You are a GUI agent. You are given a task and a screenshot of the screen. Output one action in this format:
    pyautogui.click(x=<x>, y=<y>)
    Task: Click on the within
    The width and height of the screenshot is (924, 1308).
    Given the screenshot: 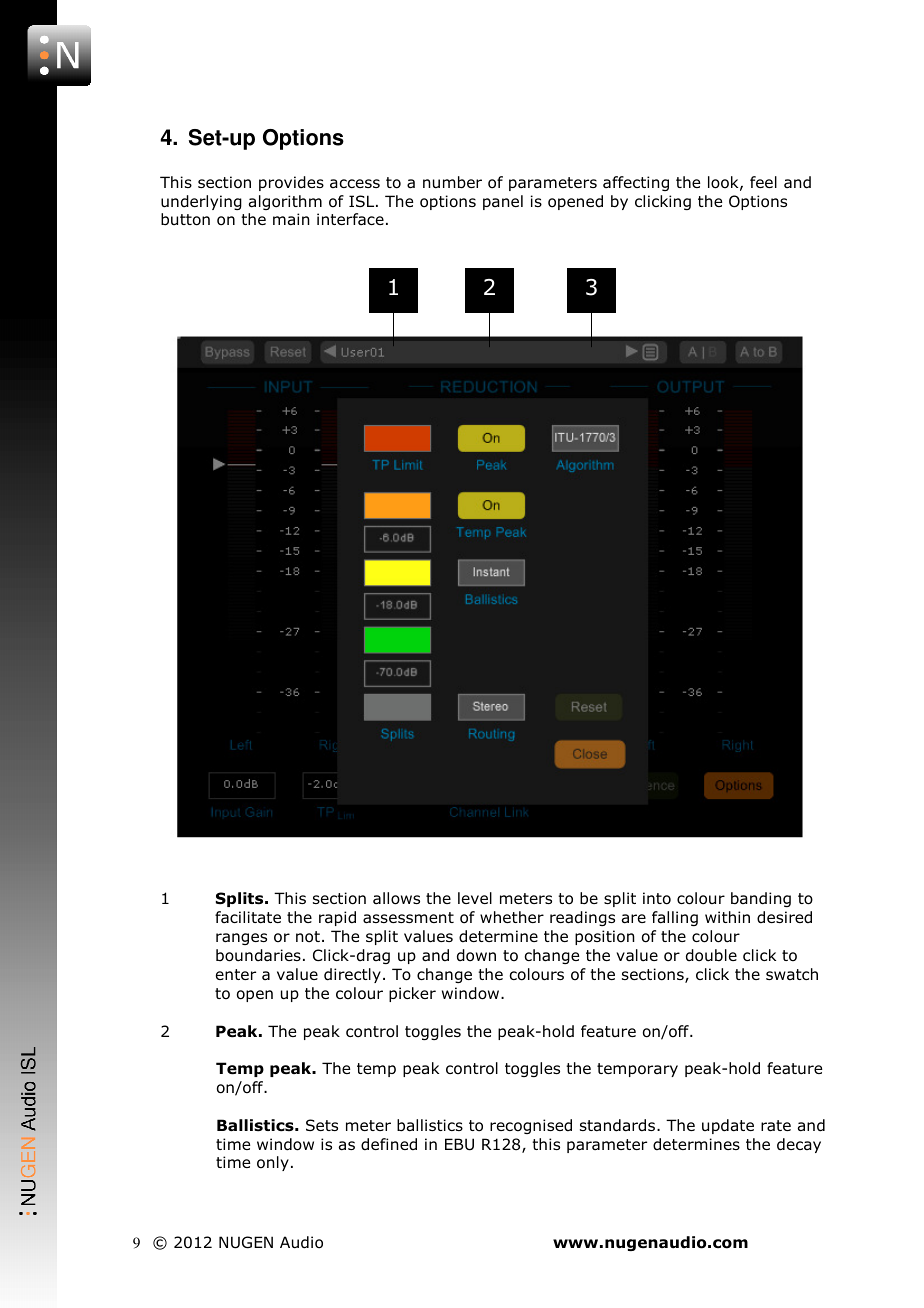 What is the action you would take?
    pyautogui.click(x=727, y=917)
